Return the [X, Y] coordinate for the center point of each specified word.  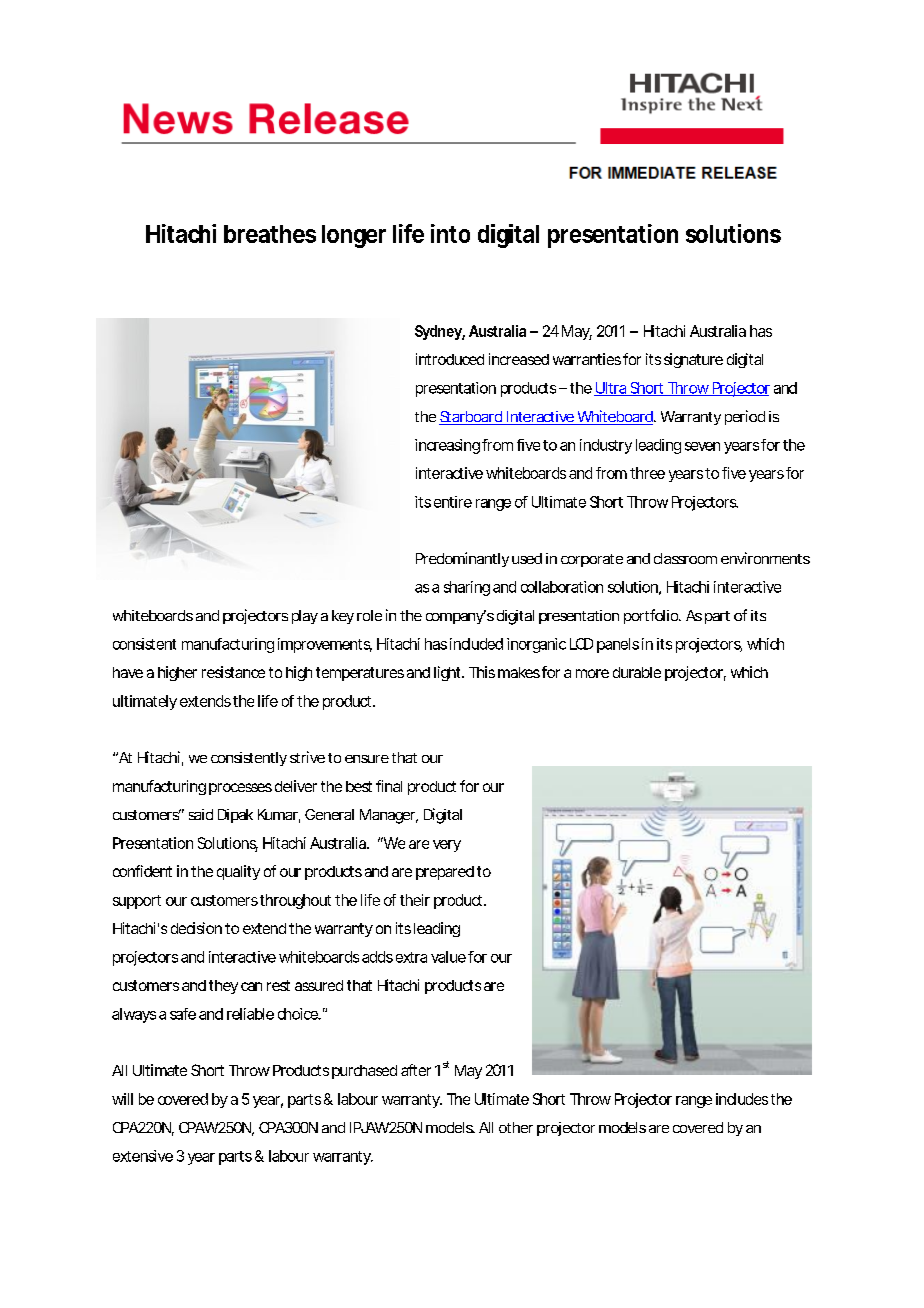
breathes [270, 234]
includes [742, 1099]
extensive [143, 1156]
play [305, 617]
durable [637, 672]
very [447, 846]
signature [693, 360]
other [516, 1127]
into [450, 233]
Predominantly [462, 559]
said [201, 814]
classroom [685, 558]
